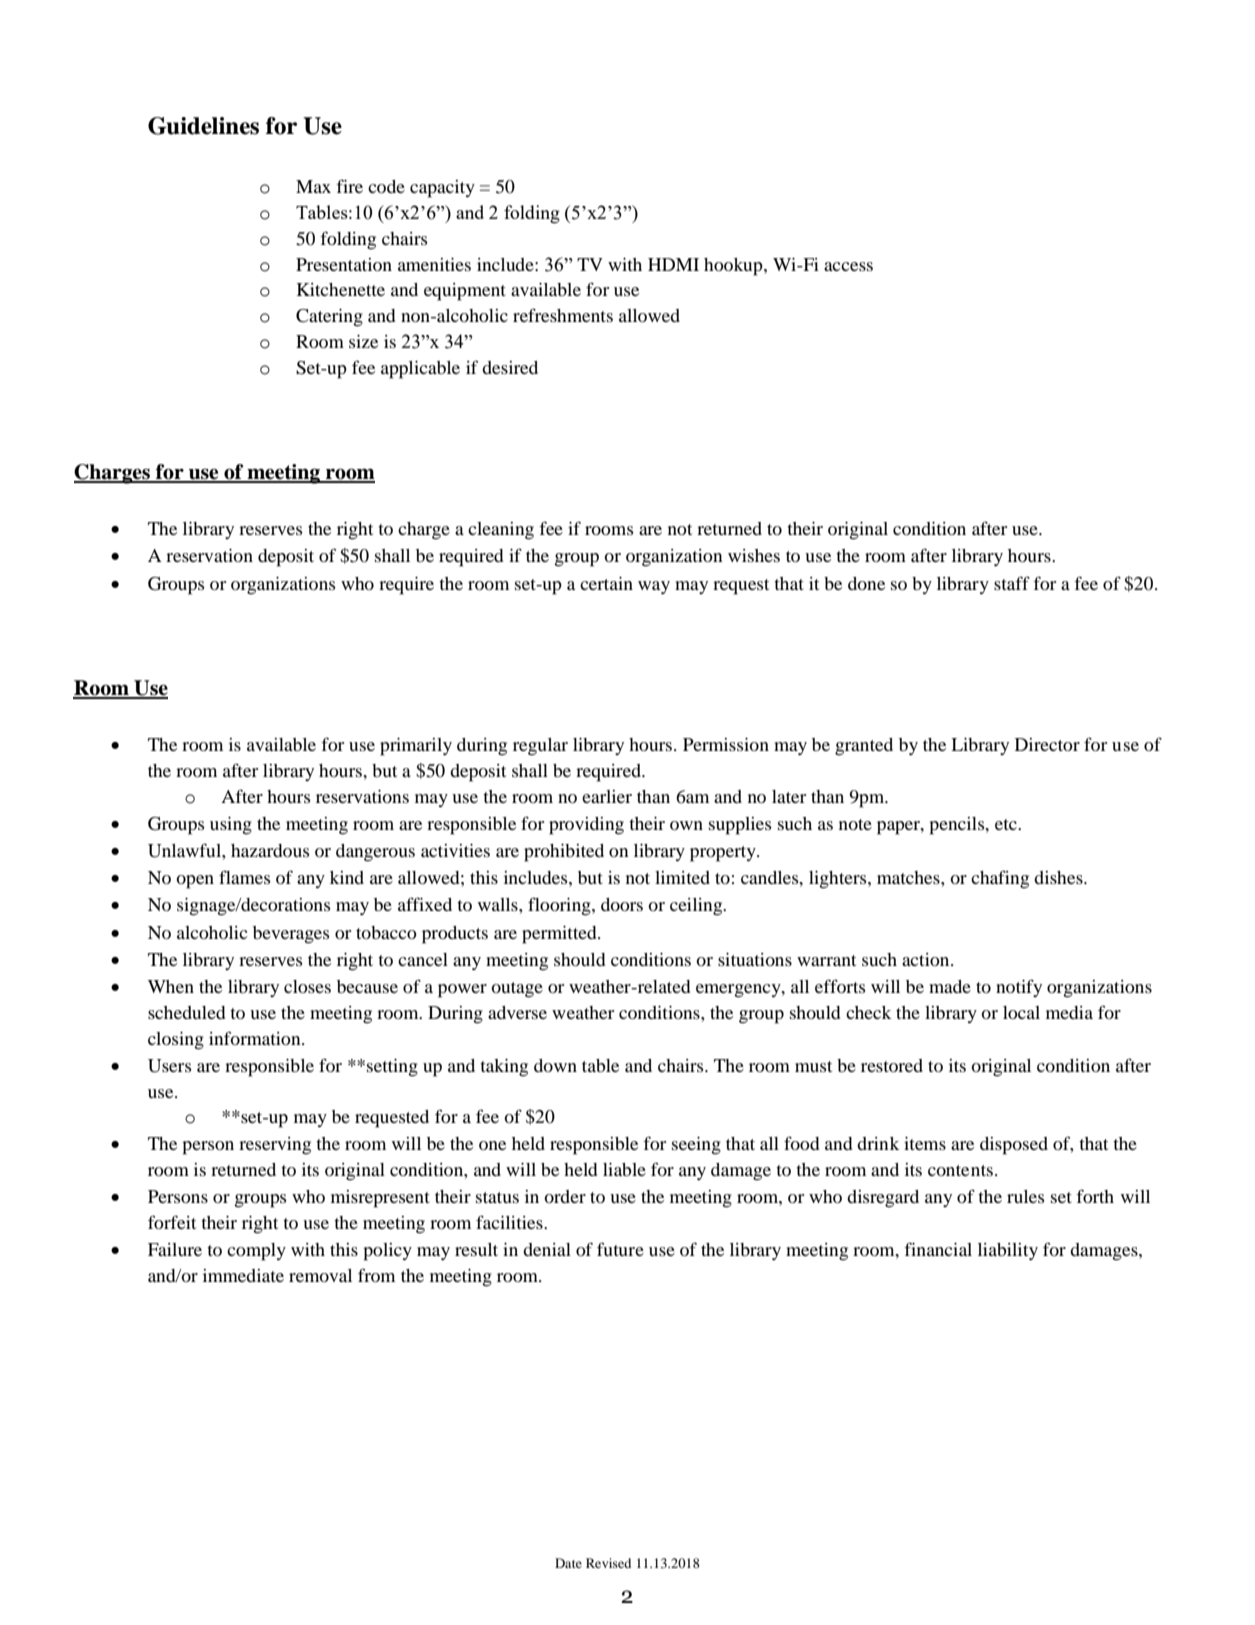 Image resolution: width=1255 pixels, height=1625 pixels. I want to click on providing, so click(586, 826).
